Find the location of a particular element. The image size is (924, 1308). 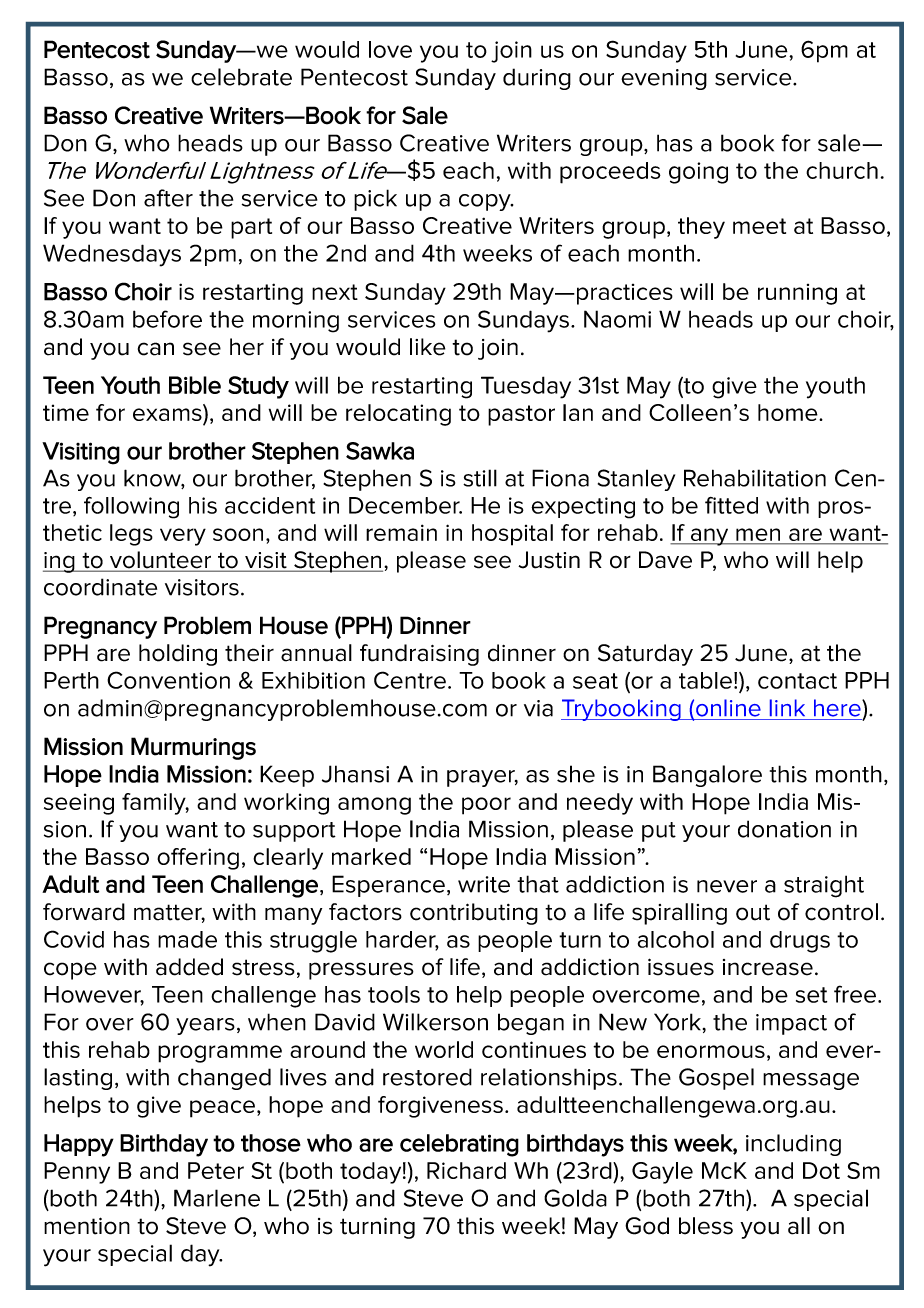

celebrate is located at coordinates (241, 77).
